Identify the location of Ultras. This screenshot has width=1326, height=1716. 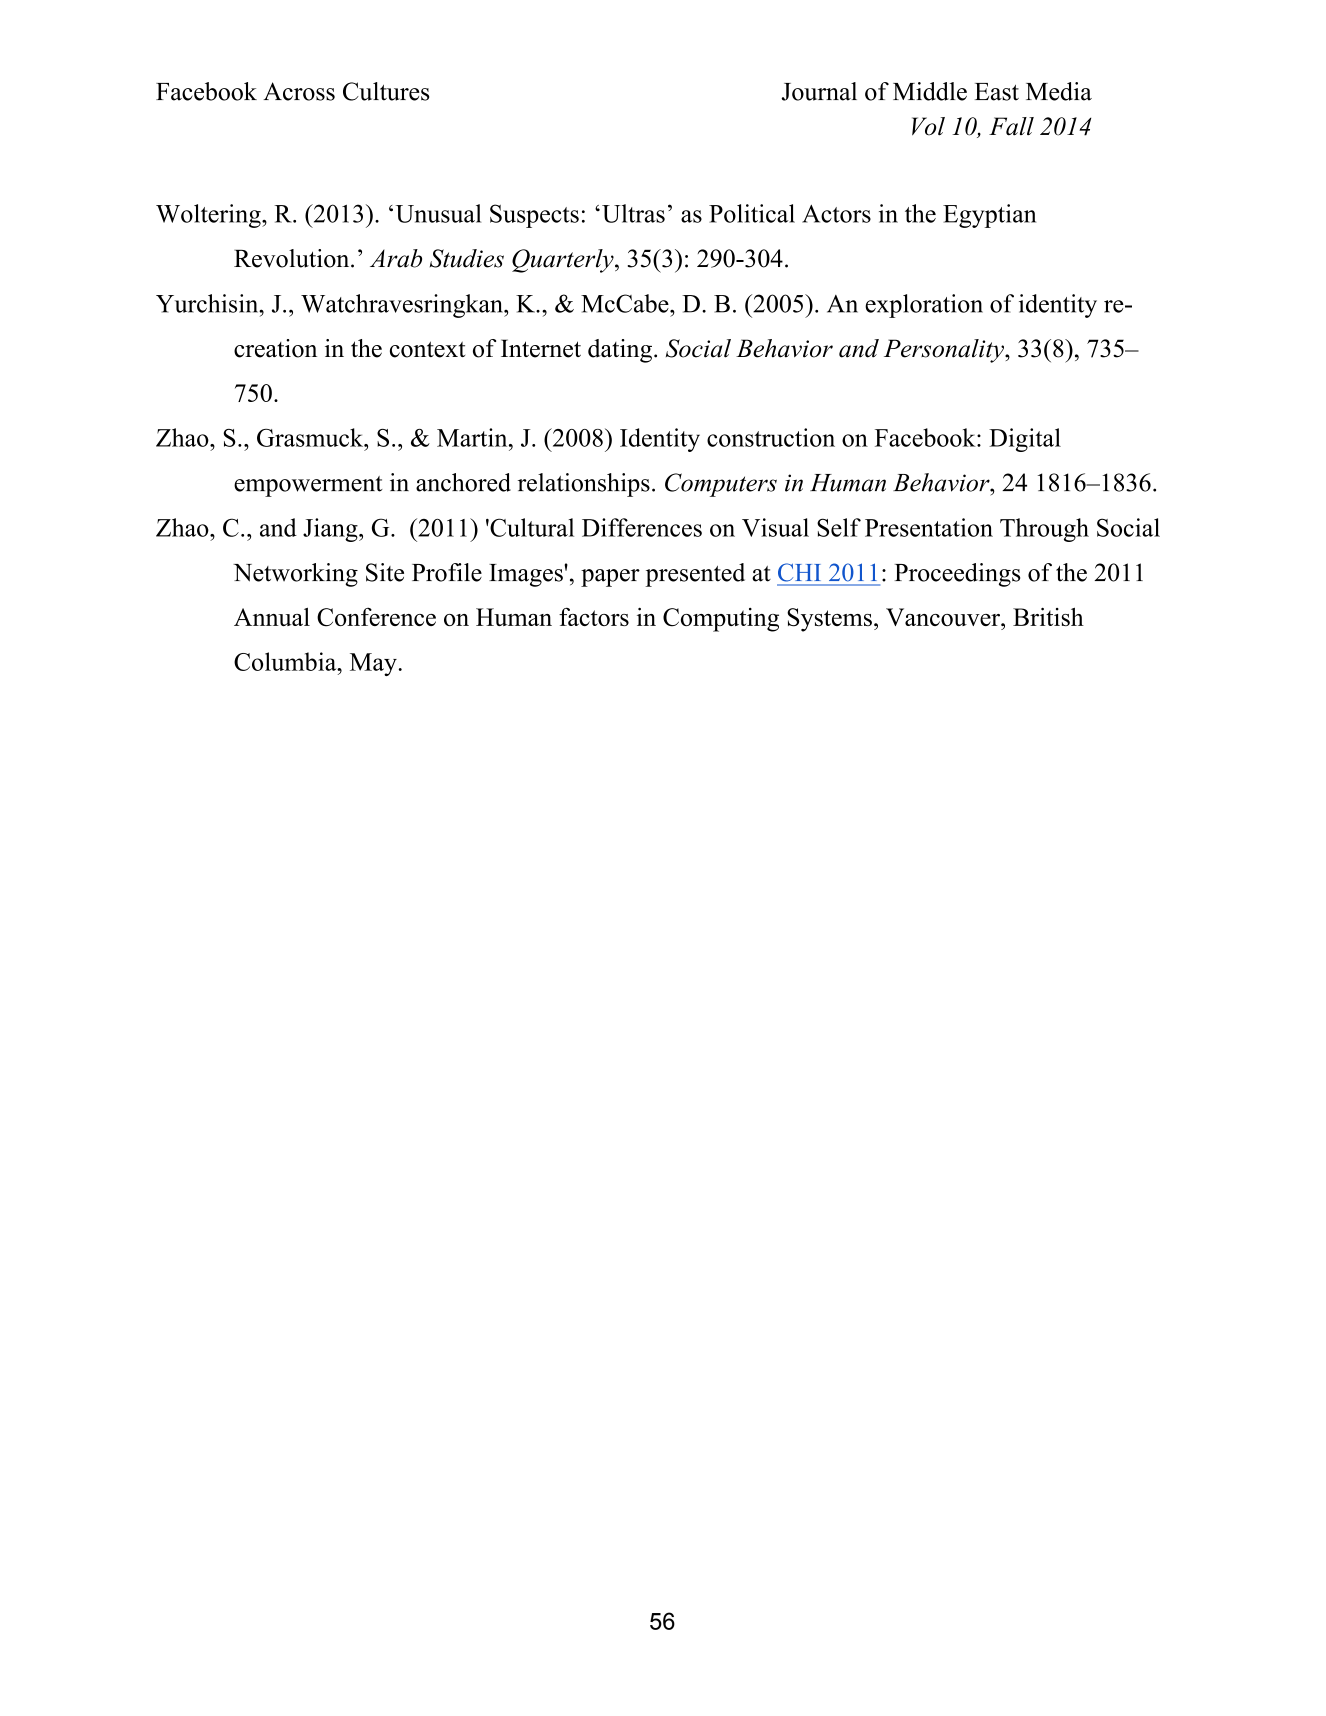
(633, 213).
